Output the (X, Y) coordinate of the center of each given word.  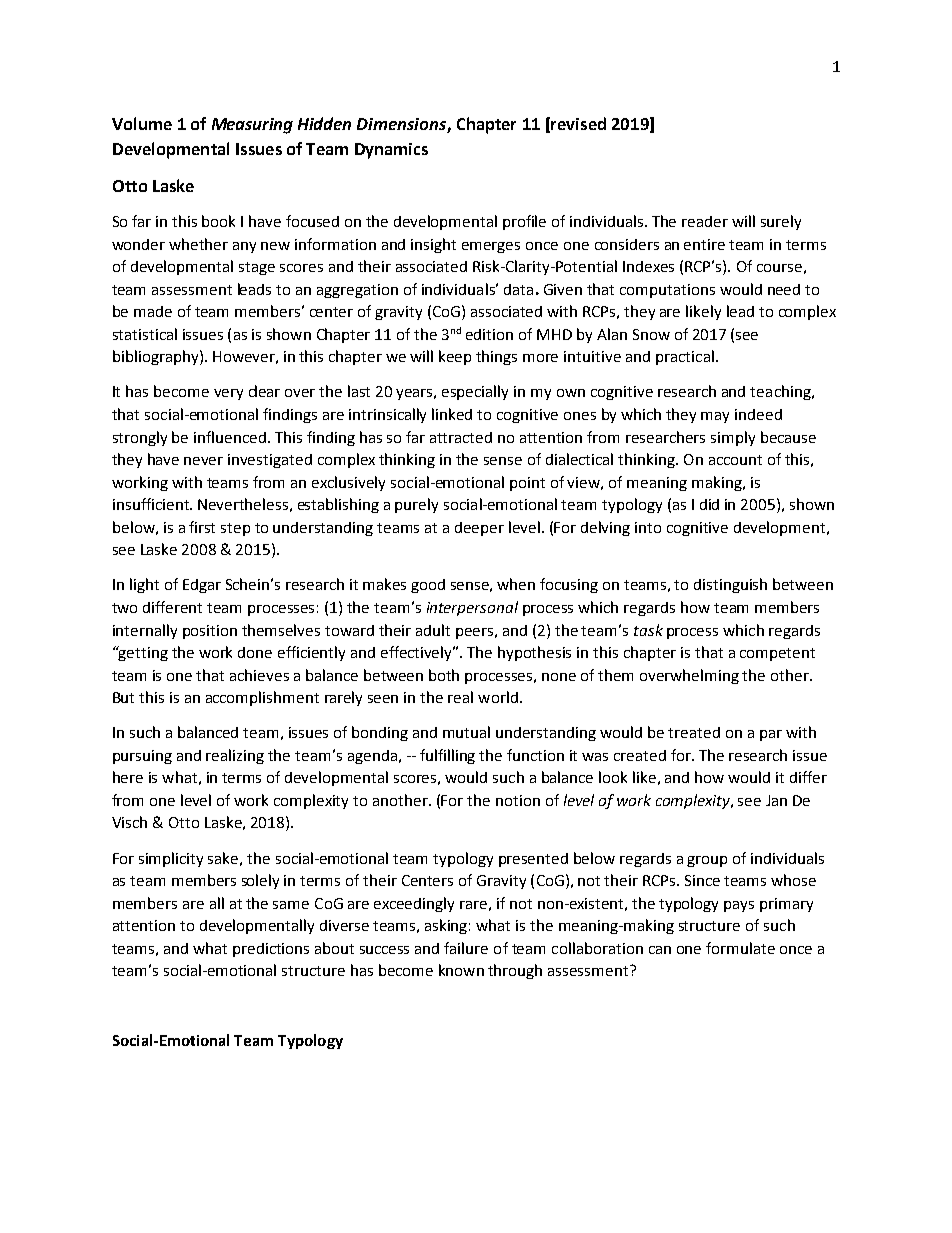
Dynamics (391, 151)
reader (705, 221)
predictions (271, 950)
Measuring (252, 126)
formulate (740, 948)
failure (466, 948)
